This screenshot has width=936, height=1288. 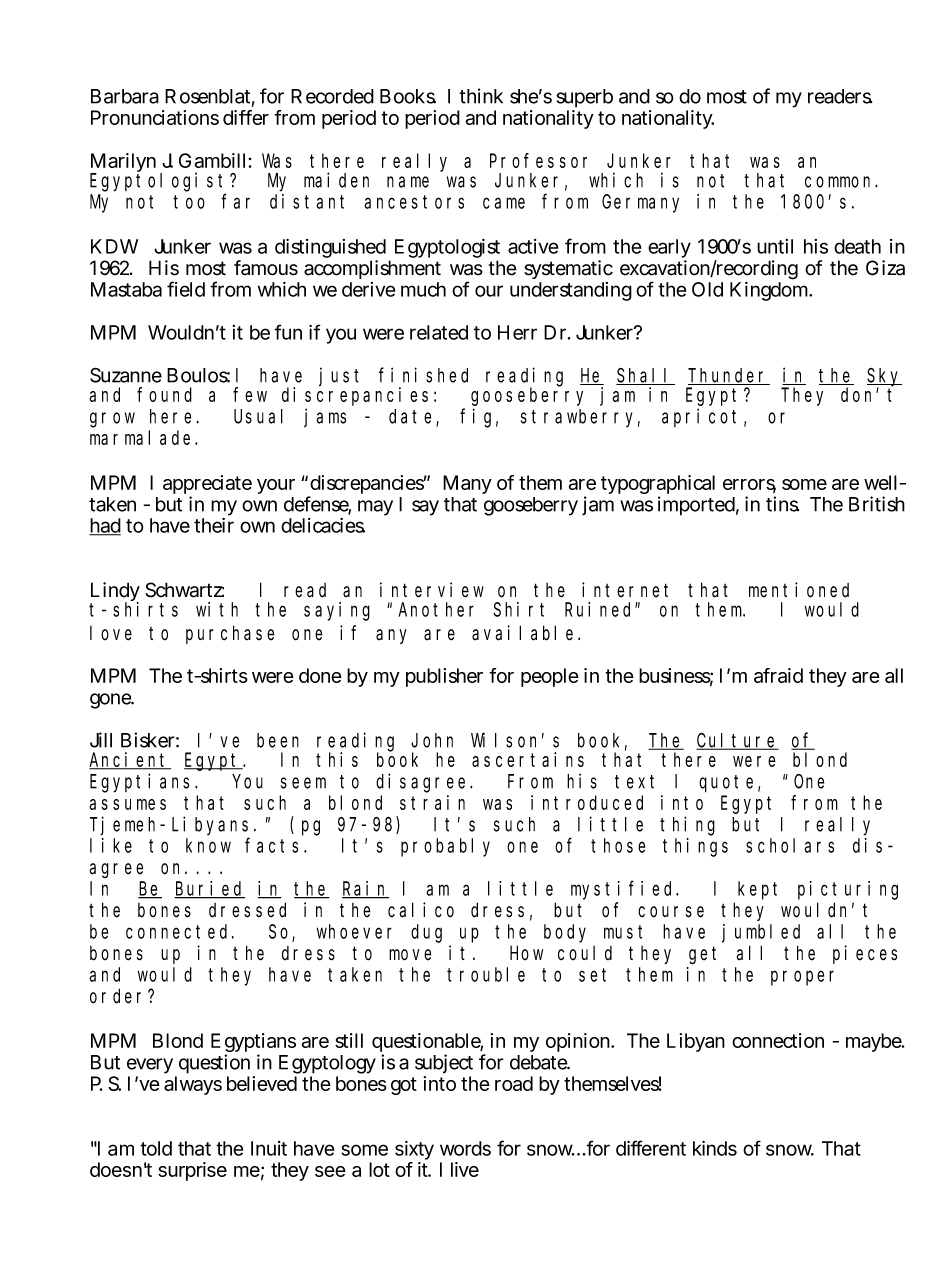 I want to click on field, so click(x=186, y=289).
